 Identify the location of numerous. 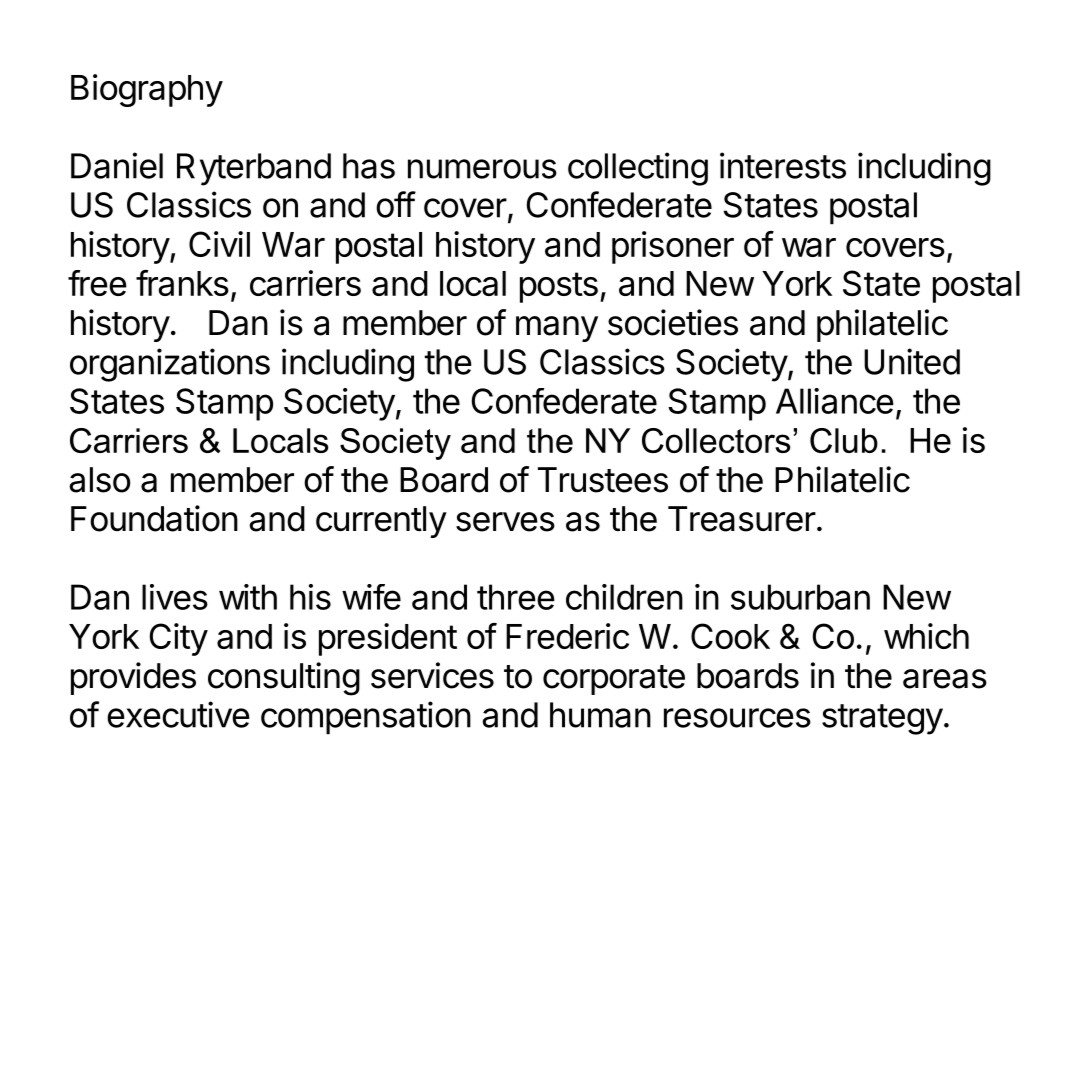
(482, 169).
